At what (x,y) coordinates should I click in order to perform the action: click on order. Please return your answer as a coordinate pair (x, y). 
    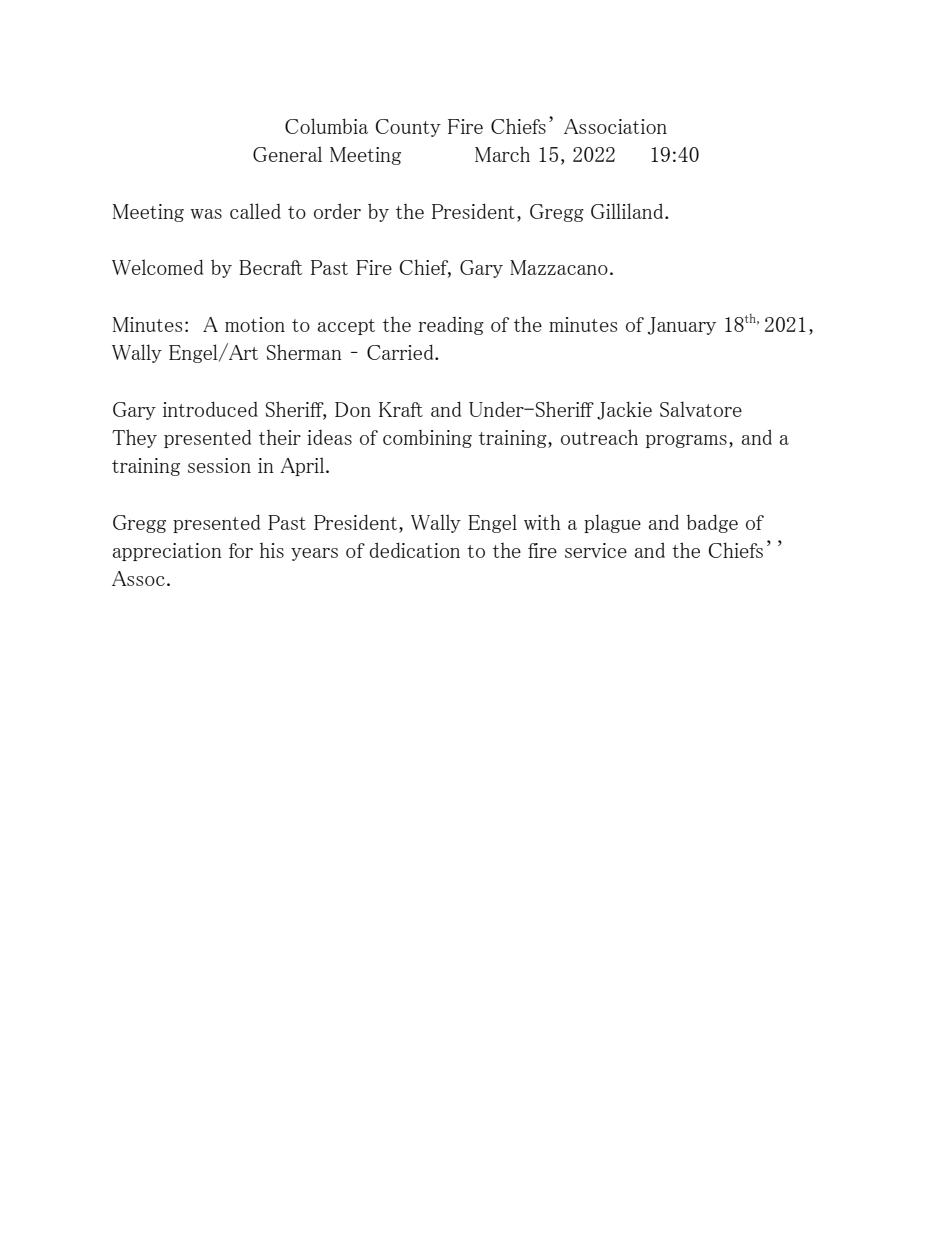
    Looking at the image, I should click on (337, 211).
